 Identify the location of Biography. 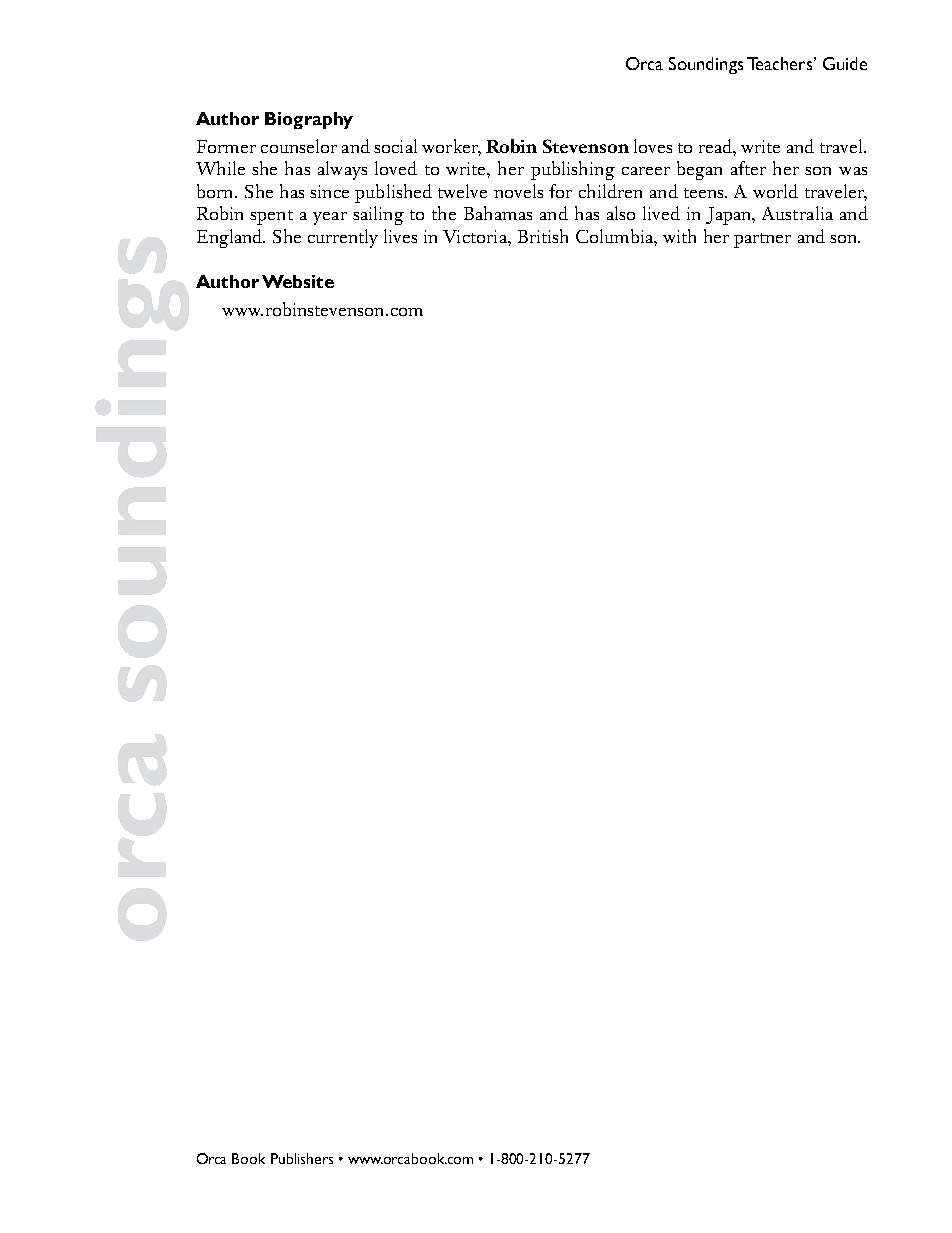
(309, 120).
